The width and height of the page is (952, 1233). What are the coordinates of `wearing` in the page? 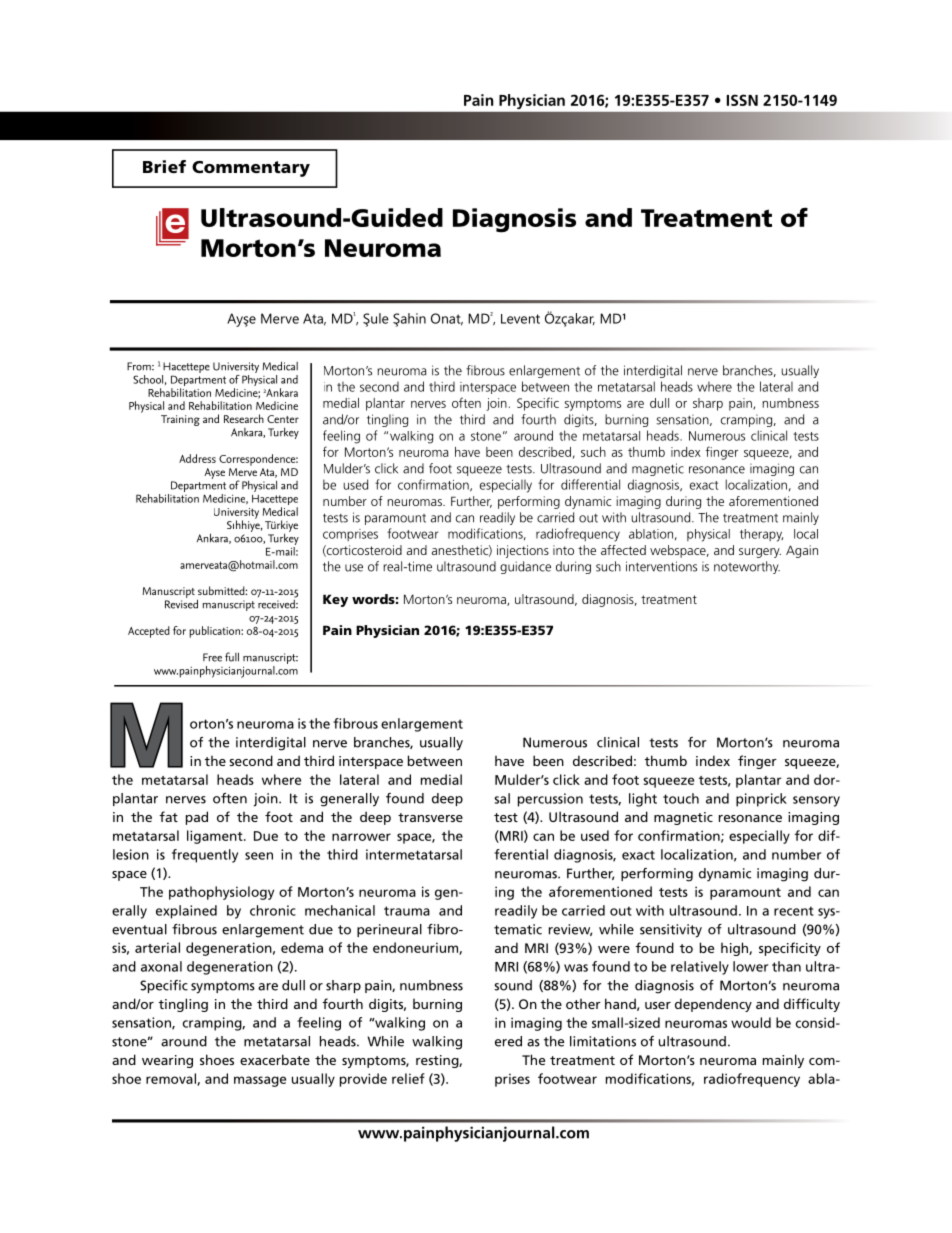 It's located at (167, 1061).
